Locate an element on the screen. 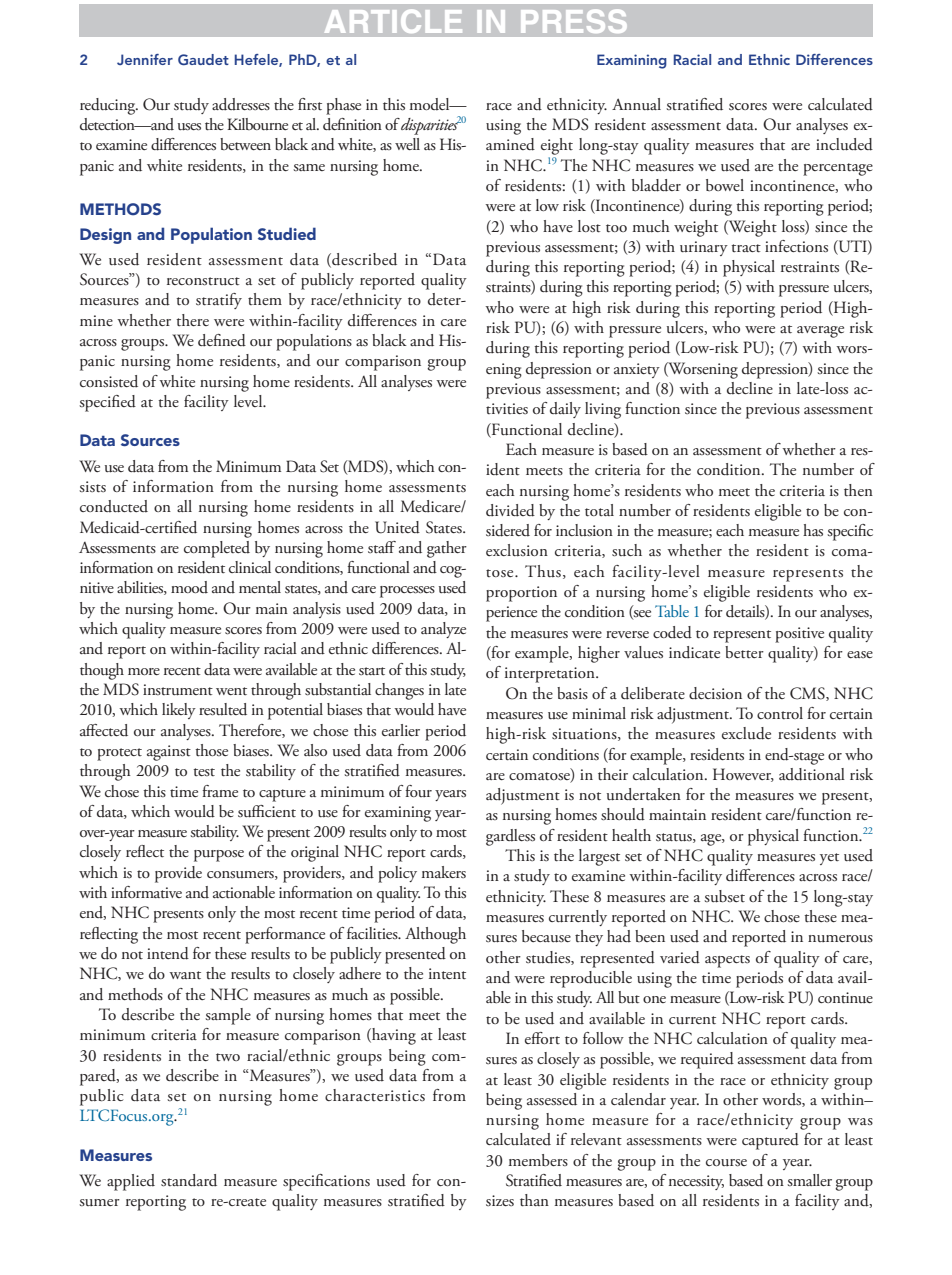 This screenshot has height=1275, width=952. standard is located at coordinates (189, 1180).
